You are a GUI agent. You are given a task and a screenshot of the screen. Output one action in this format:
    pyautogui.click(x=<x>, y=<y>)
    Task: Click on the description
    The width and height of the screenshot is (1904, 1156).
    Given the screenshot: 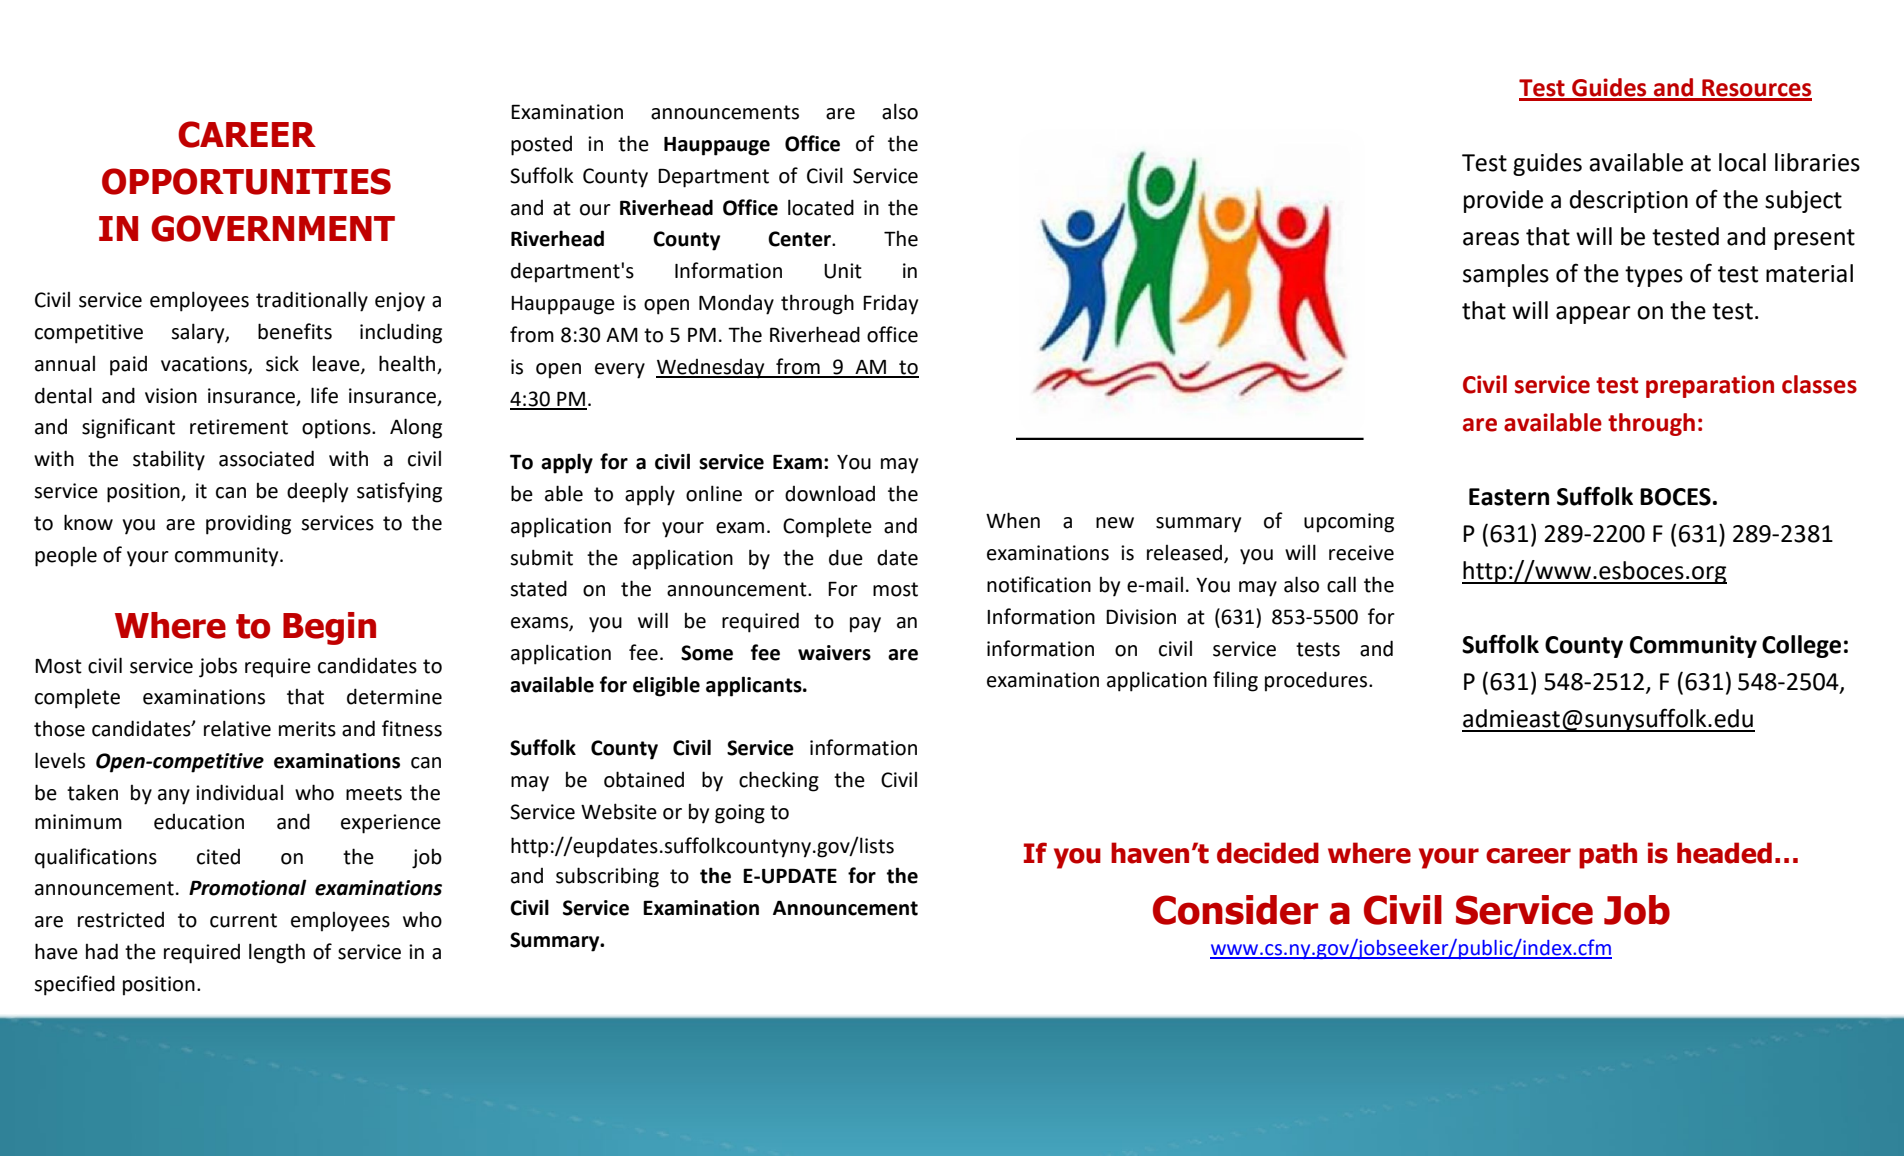 What is the action you would take?
    pyautogui.click(x=1629, y=201)
